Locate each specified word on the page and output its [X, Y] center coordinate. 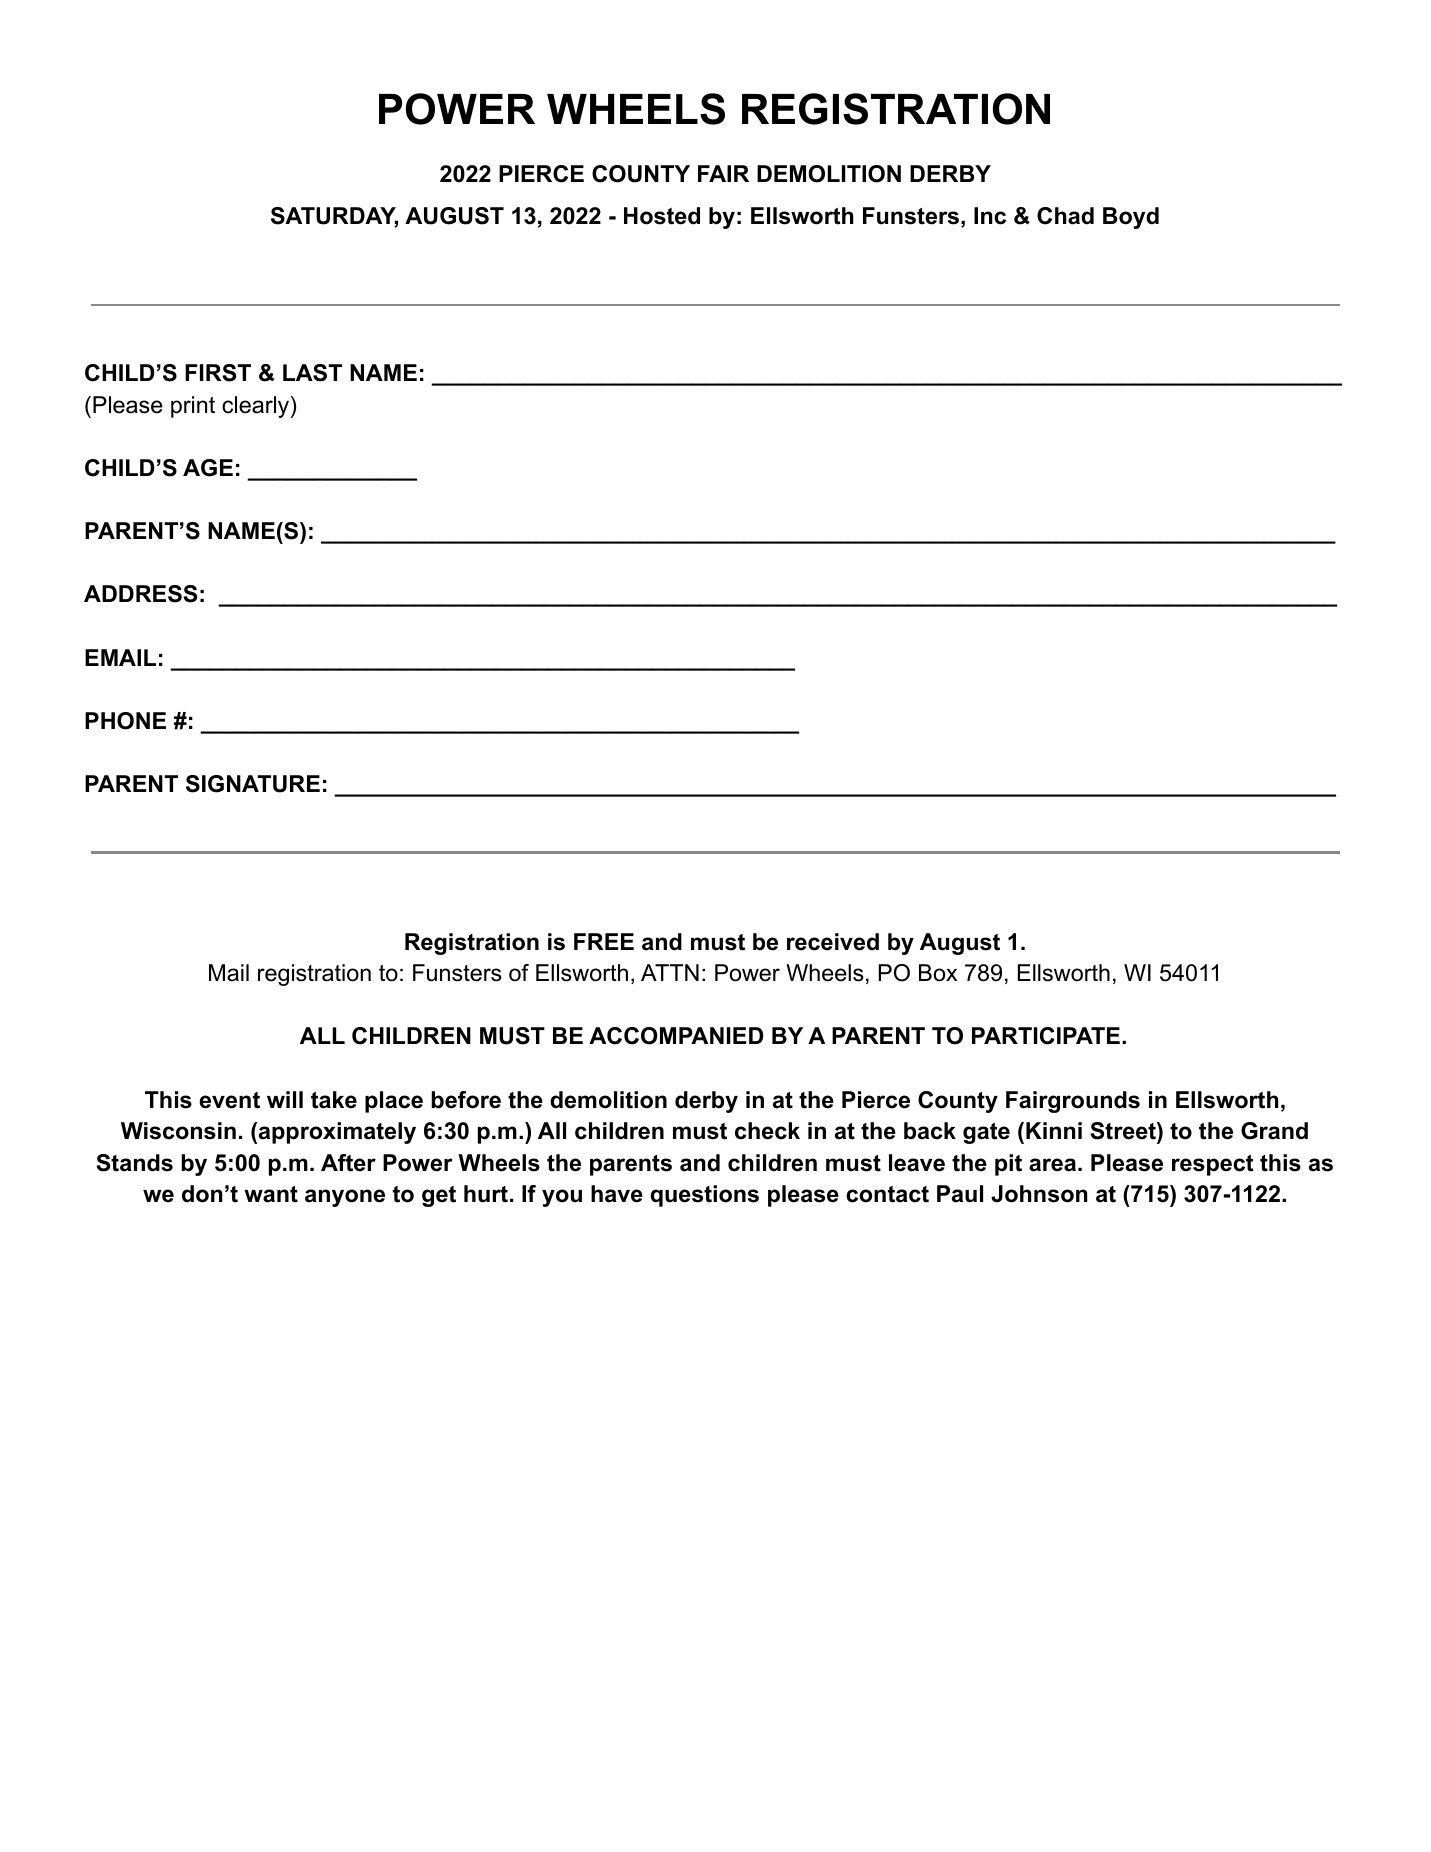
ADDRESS [140, 594]
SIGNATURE [253, 784]
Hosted [662, 216]
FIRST [218, 373]
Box [938, 973]
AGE [208, 468]
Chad [1065, 216]
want [271, 1194]
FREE [604, 941]
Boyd [1131, 218]
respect [1212, 1165]
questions [704, 1196]
